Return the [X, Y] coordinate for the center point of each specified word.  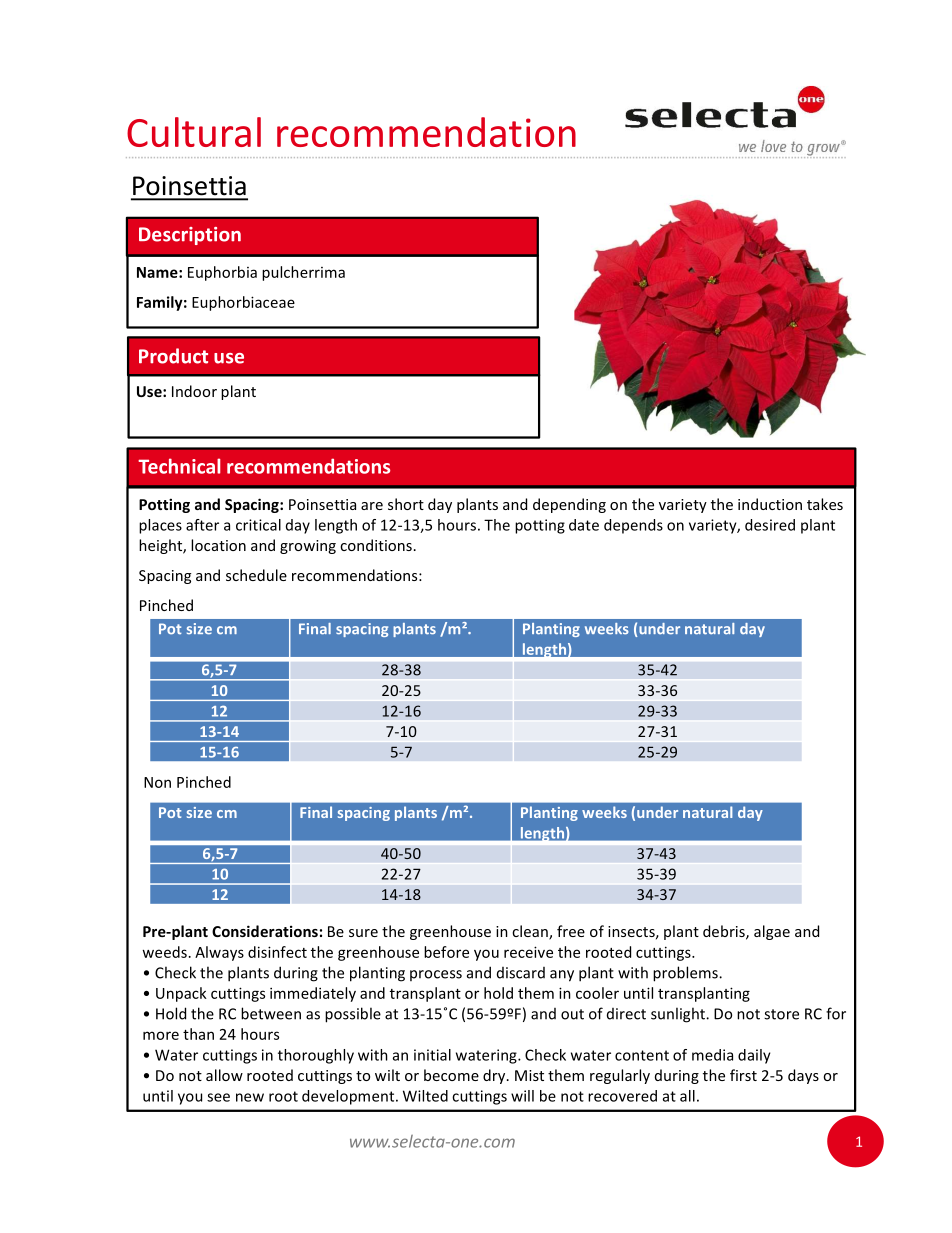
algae [772, 932]
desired [770, 525]
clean [531, 932]
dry [495, 1076]
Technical [179, 466]
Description [190, 236]
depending [569, 505]
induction [770, 504]
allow [224, 1075]
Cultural [194, 132]
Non [157, 782]
